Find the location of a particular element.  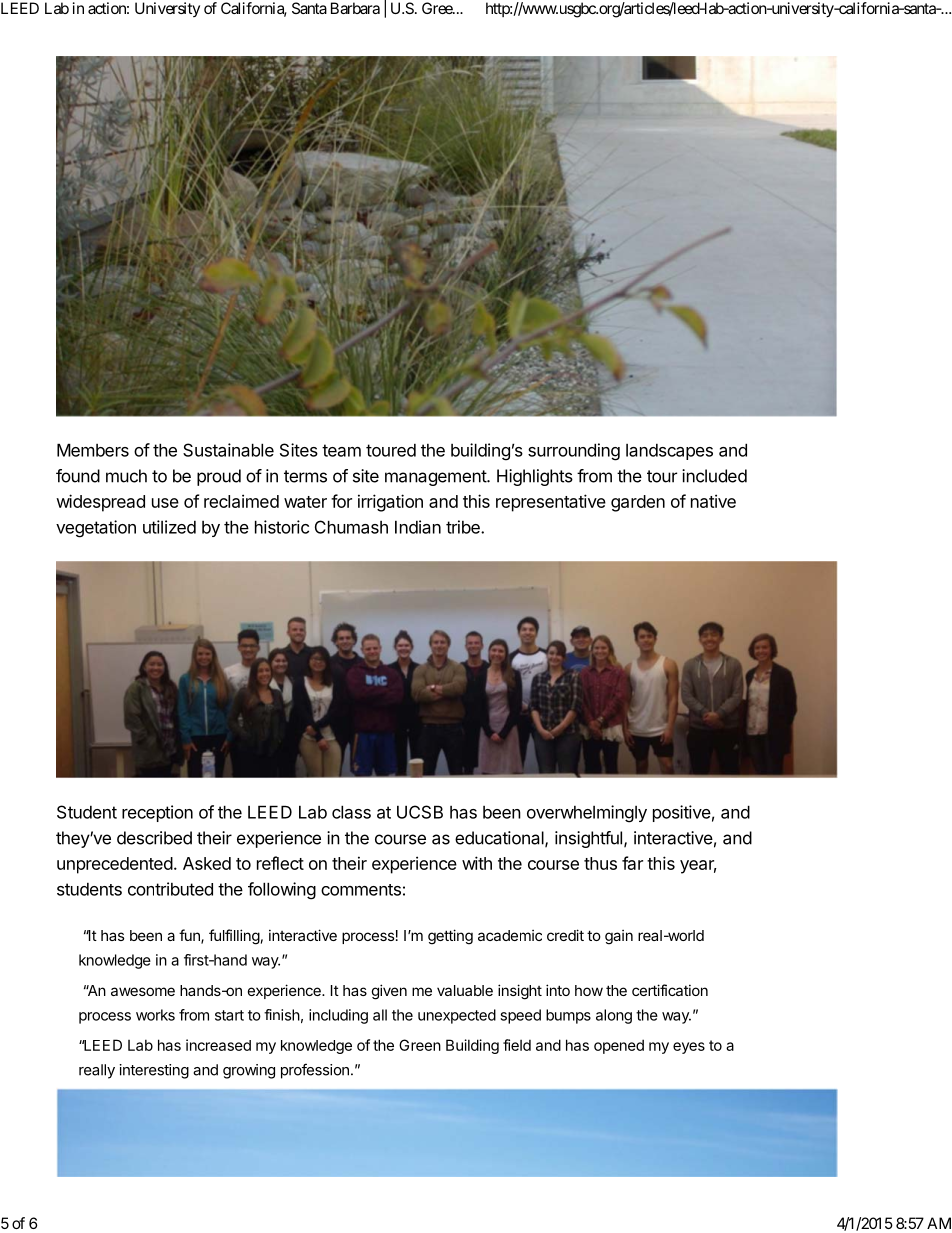

management is located at coordinates (436, 478).
